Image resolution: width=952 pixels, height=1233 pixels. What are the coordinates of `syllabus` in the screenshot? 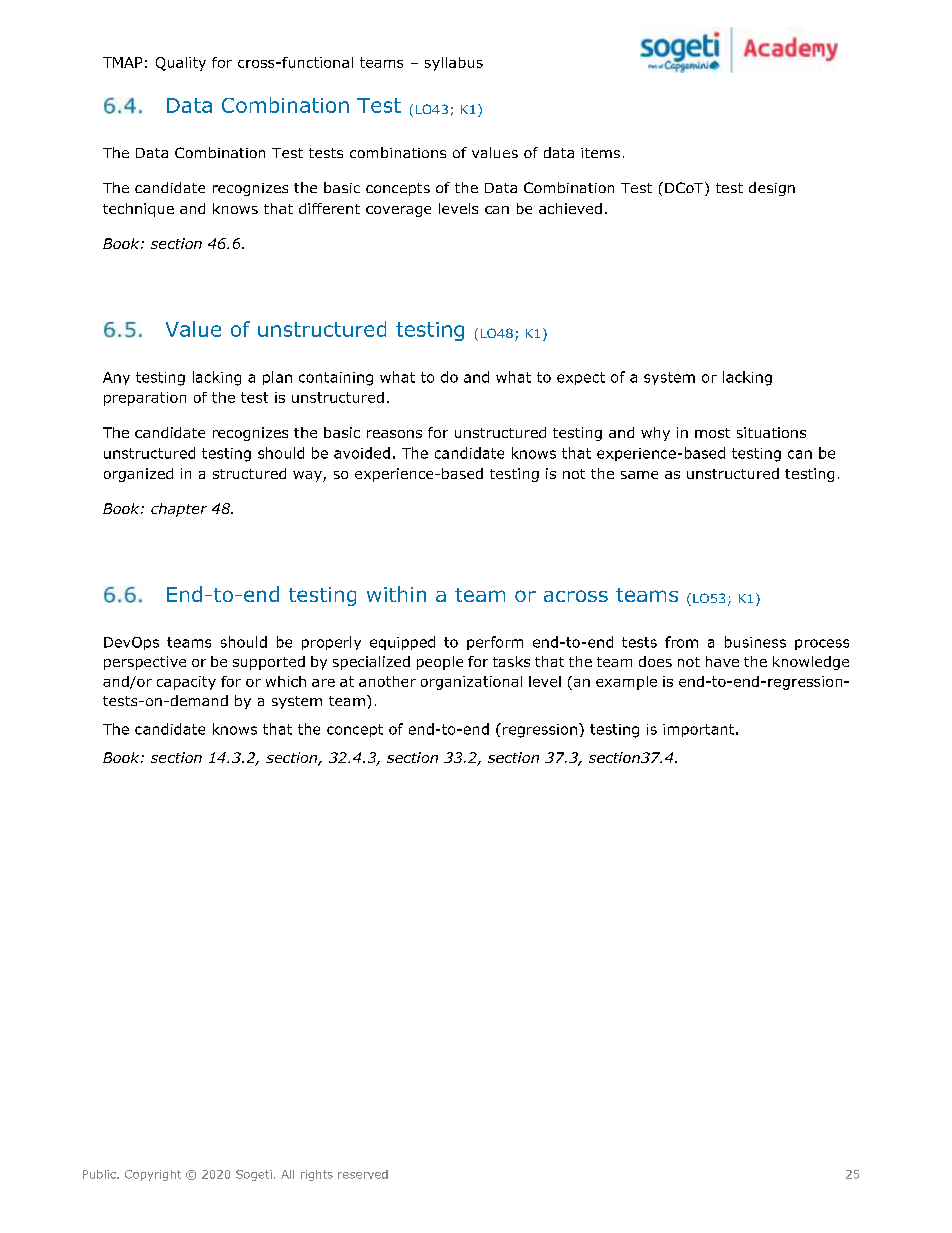 It's located at (454, 64).
